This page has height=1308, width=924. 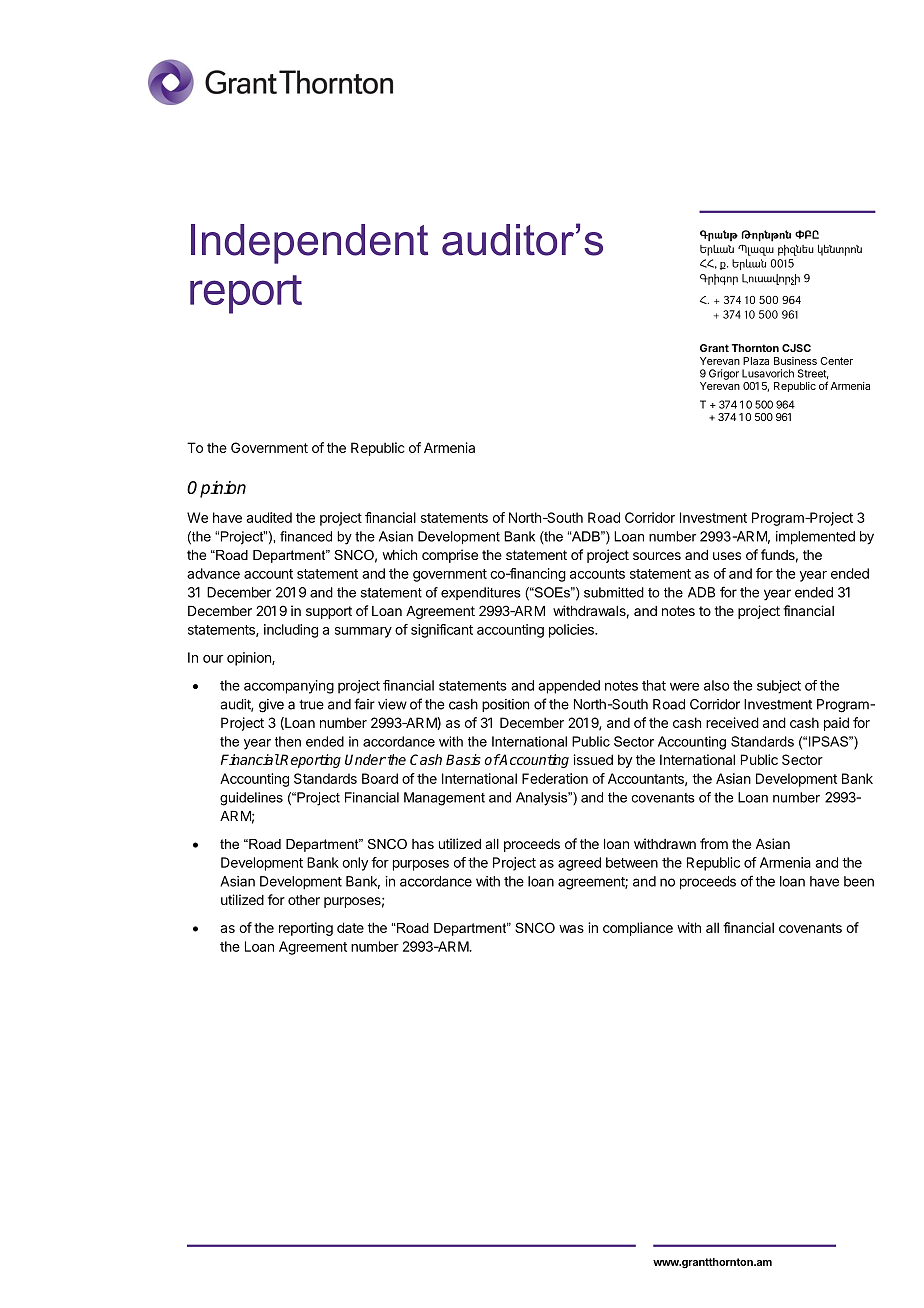 I want to click on was, so click(x=571, y=929).
